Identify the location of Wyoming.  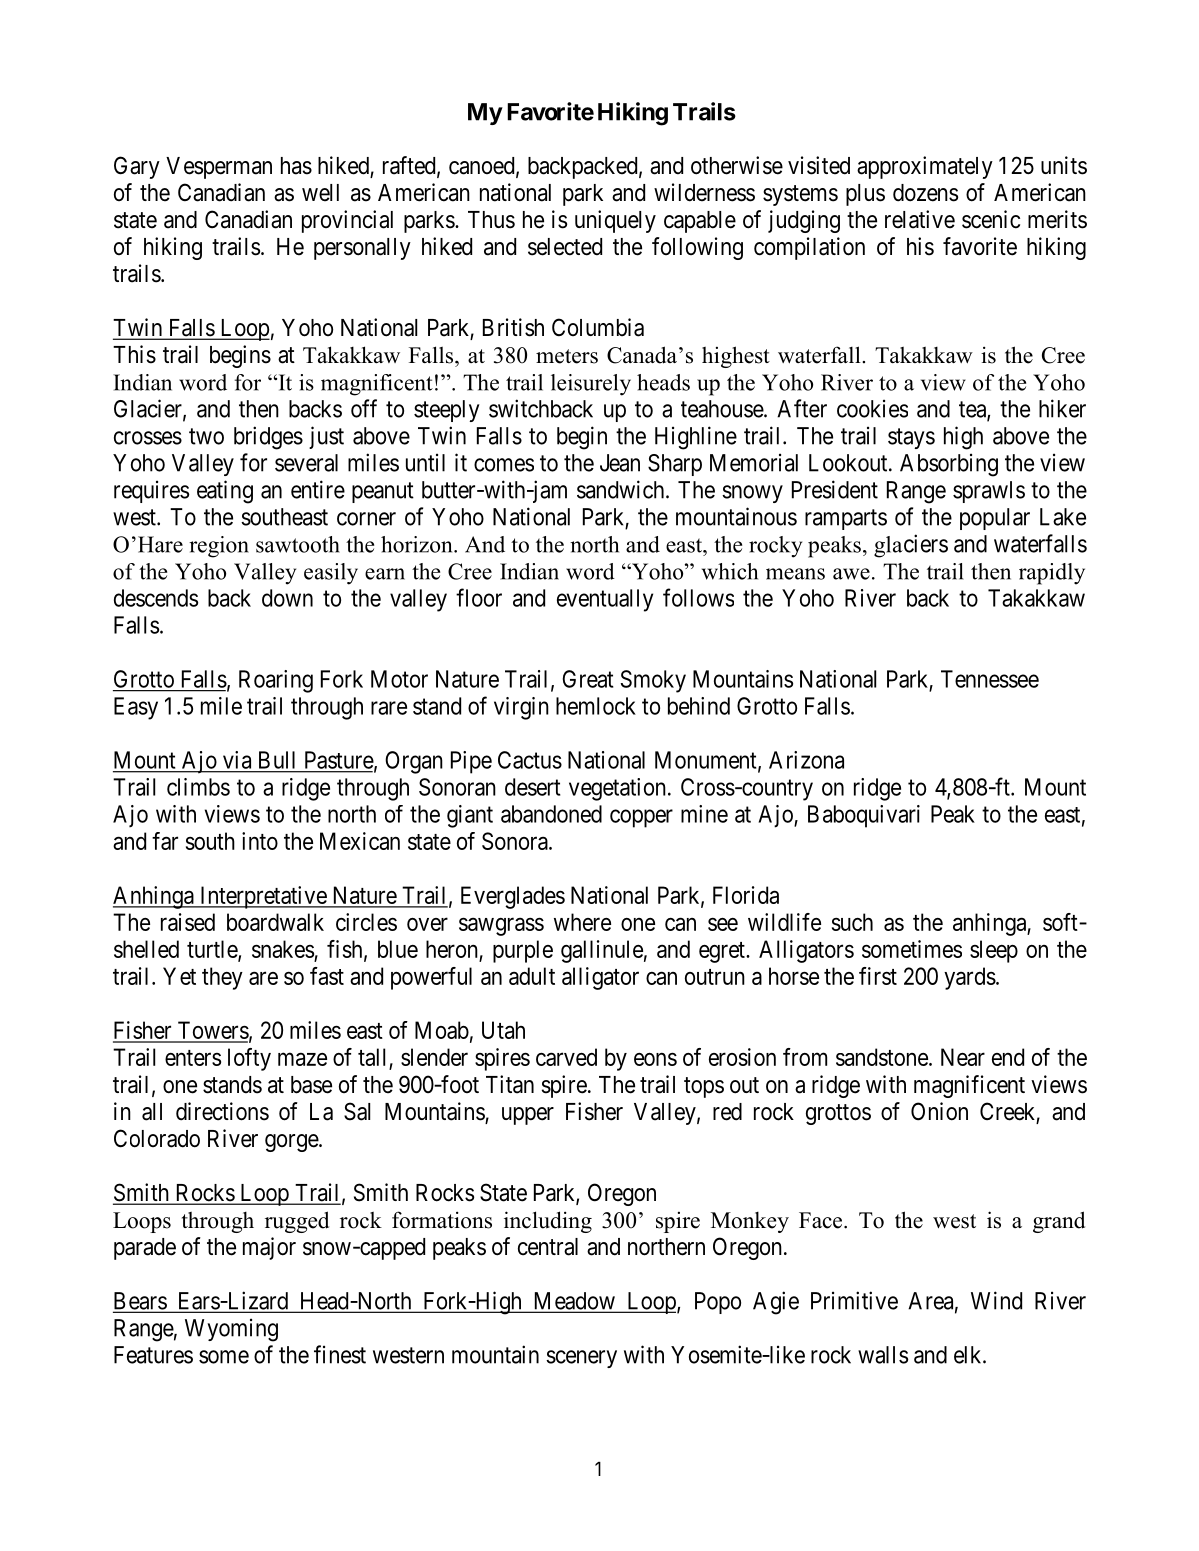
(231, 1330).
